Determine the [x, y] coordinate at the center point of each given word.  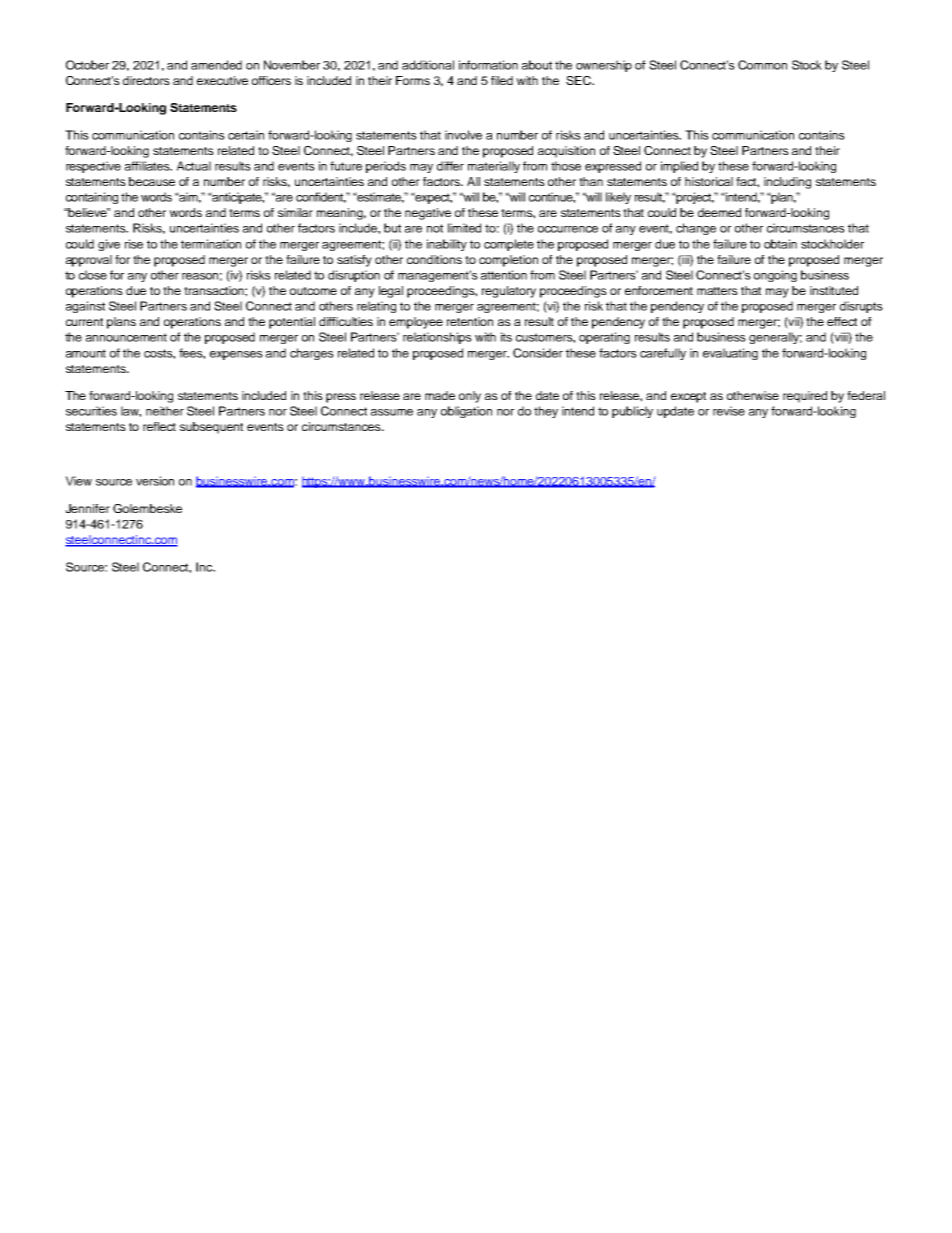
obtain [780, 244]
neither [165, 411]
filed [502, 80]
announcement [126, 337]
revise [729, 411]
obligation [466, 412]
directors [146, 80]
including [787, 183]
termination [211, 244]
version [155, 481]
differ [450, 166]
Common [762, 65]
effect [842, 321]
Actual [194, 166]
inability [447, 245]
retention [470, 321]
